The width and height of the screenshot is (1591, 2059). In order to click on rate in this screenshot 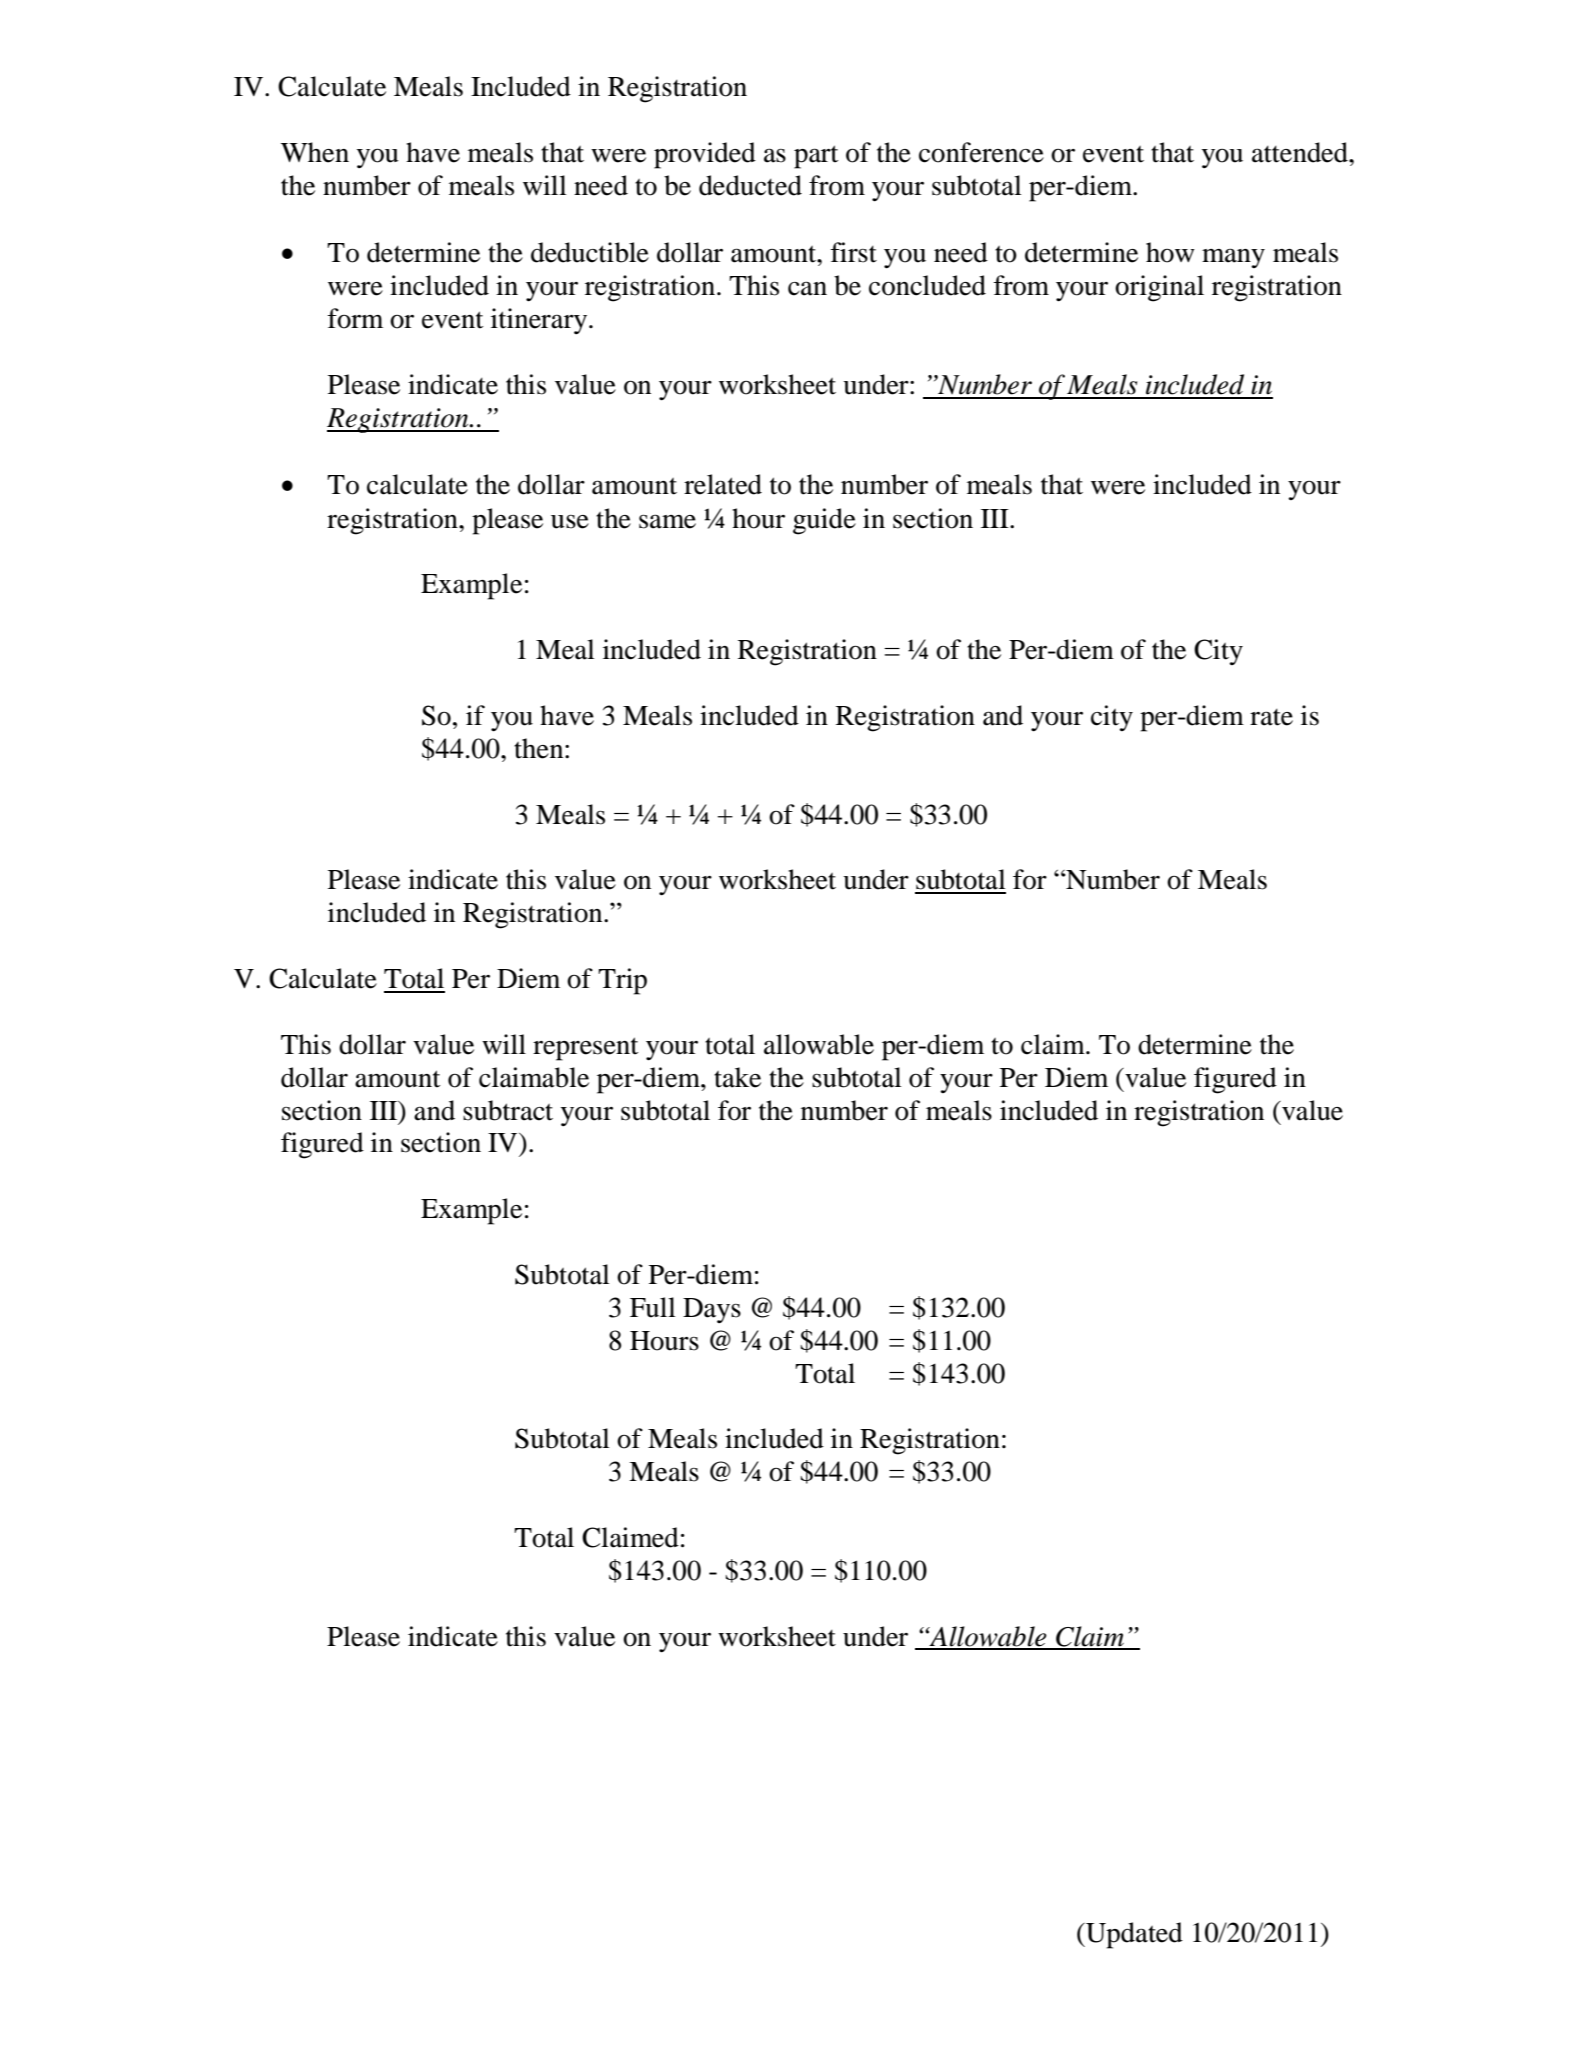, I will do `click(1271, 717)`.
